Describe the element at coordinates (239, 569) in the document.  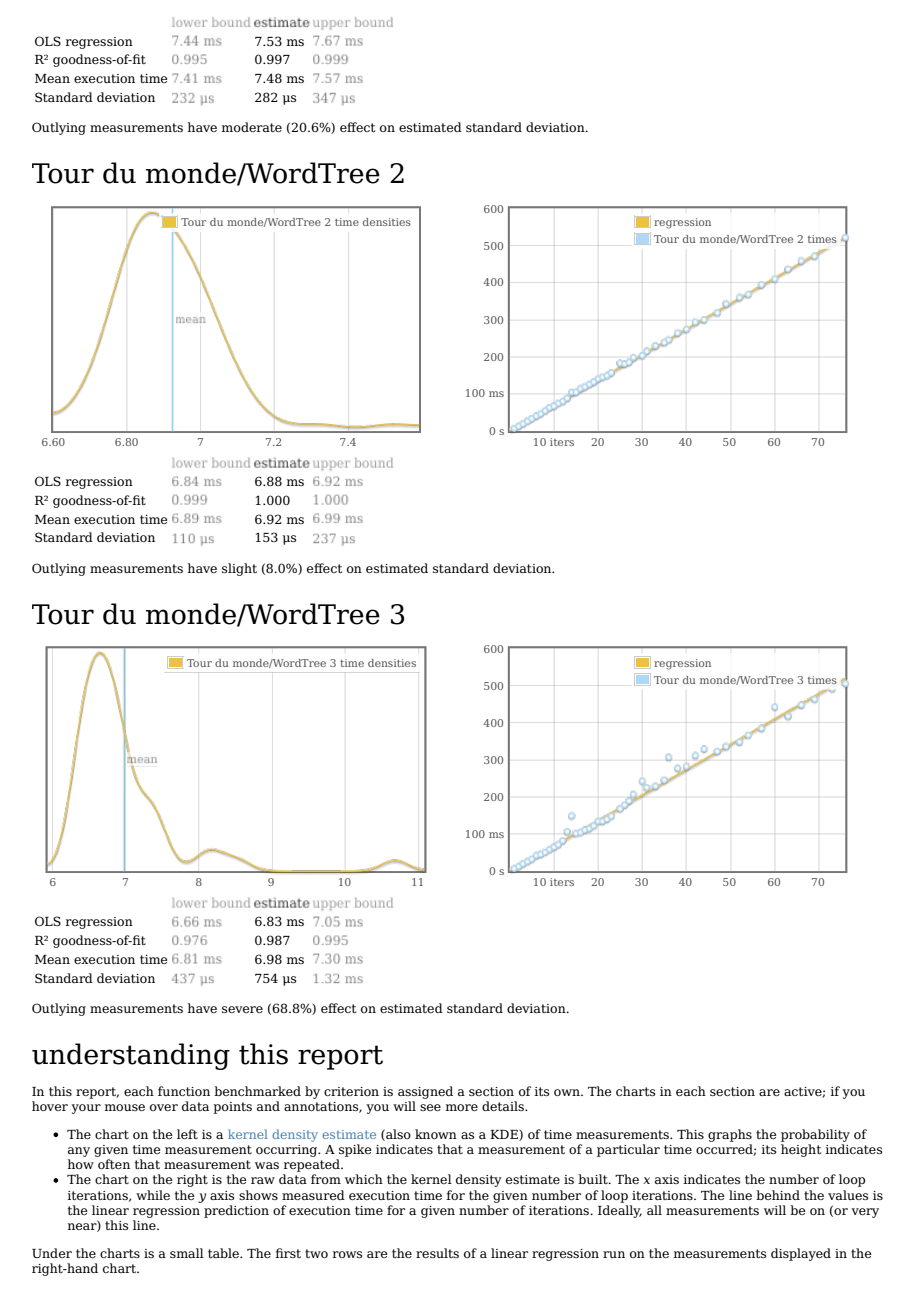
I see `slight` at that location.
